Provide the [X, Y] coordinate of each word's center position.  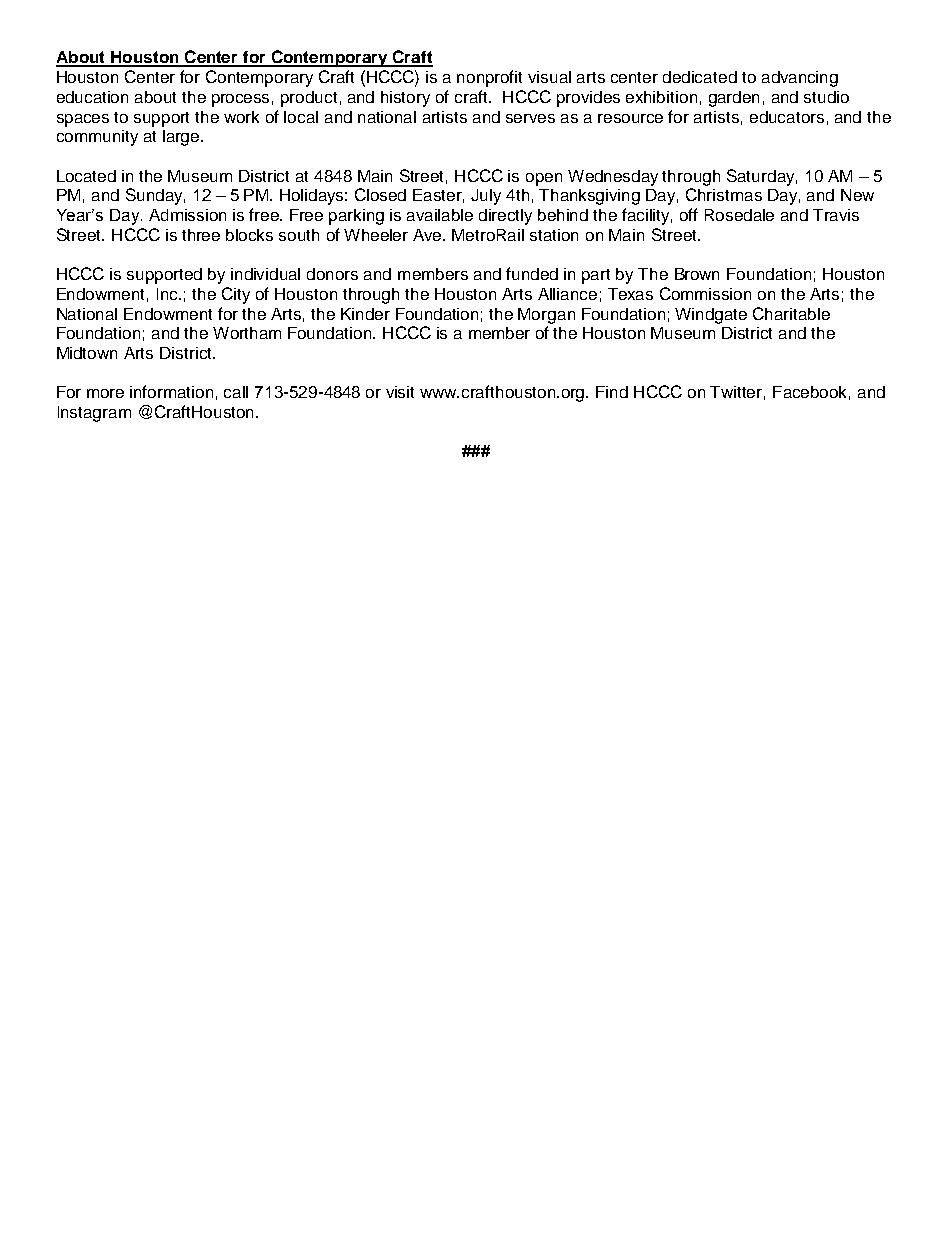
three [201, 235]
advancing [800, 79]
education [92, 97]
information [171, 391]
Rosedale [739, 215]
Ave [429, 235]
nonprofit [489, 78]
